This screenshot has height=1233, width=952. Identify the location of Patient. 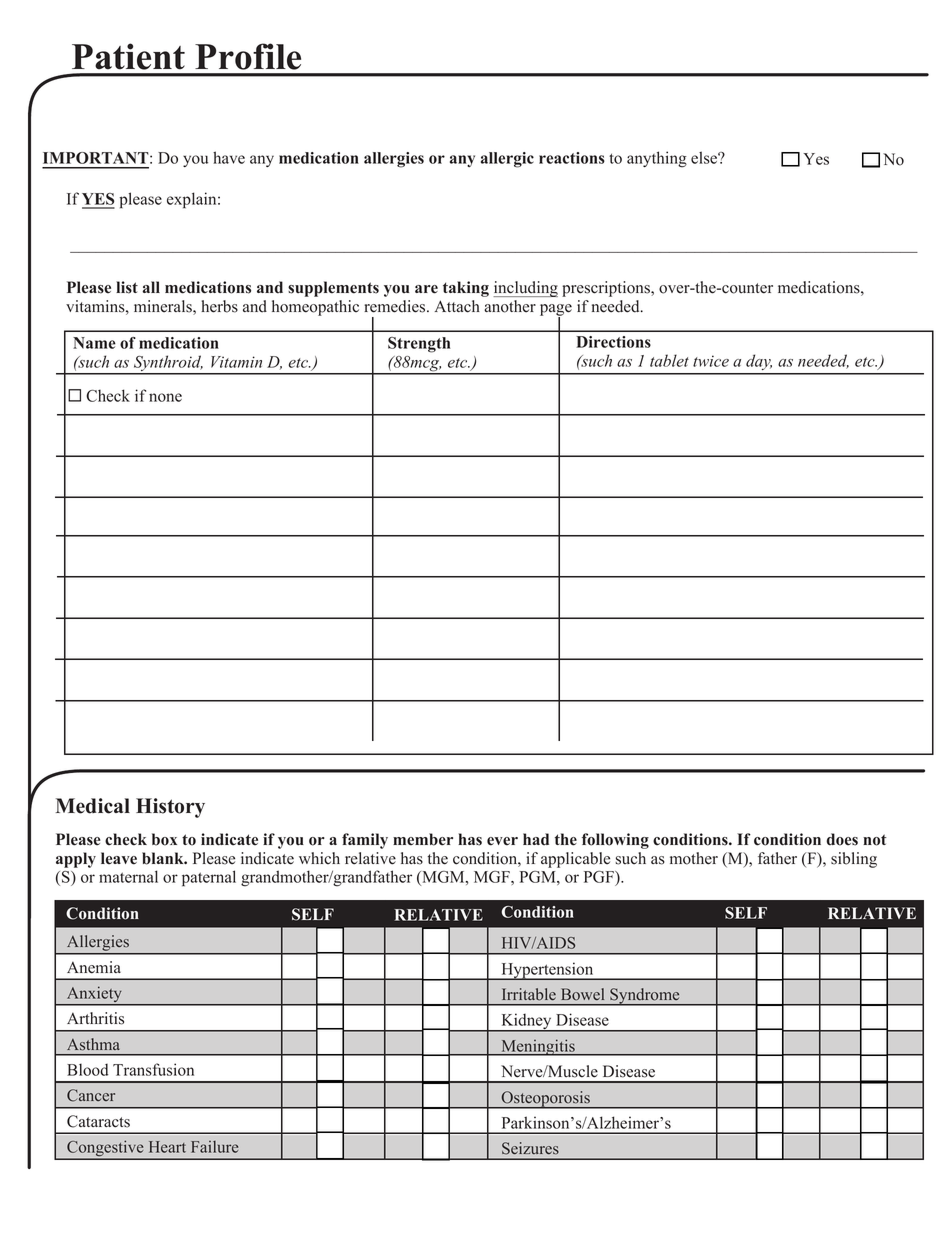
(128, 56).
